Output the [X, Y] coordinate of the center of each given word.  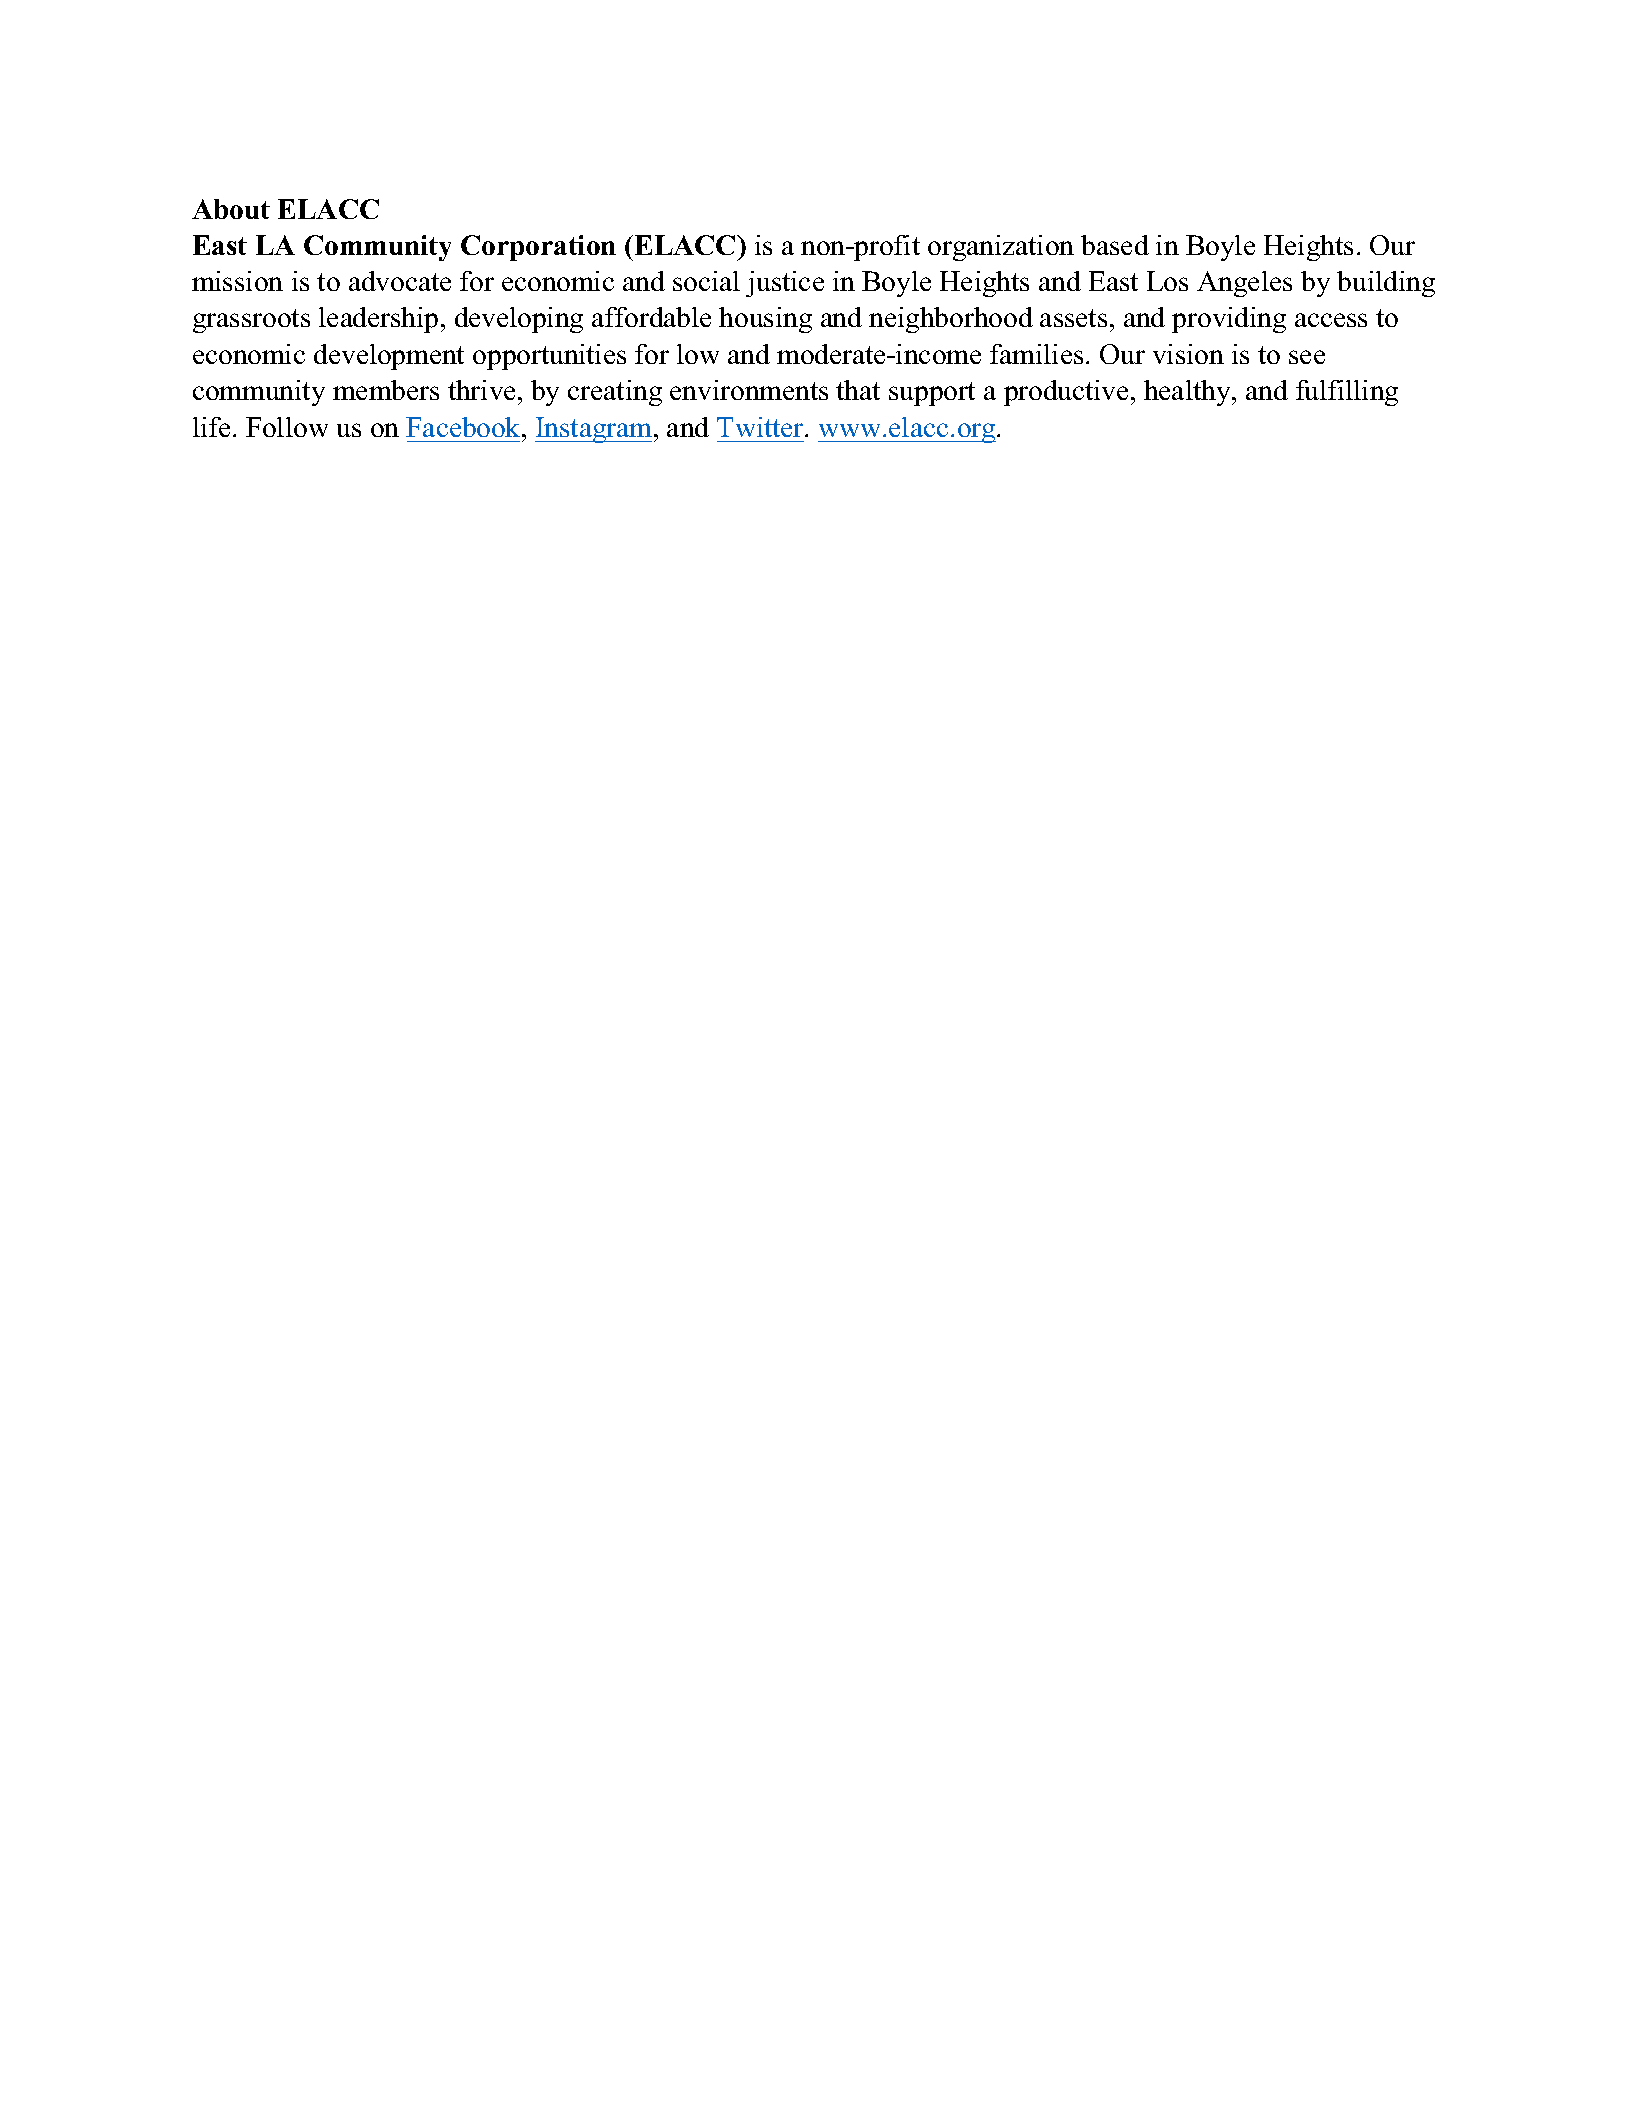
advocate [400, 281]
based [1115, 245]
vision [1188, 354]
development [389, 357]
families [1036, 354]
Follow [287, 427]
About [231, 209]
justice [785, 284]
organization [1001, 248]
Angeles [1244, 284]
